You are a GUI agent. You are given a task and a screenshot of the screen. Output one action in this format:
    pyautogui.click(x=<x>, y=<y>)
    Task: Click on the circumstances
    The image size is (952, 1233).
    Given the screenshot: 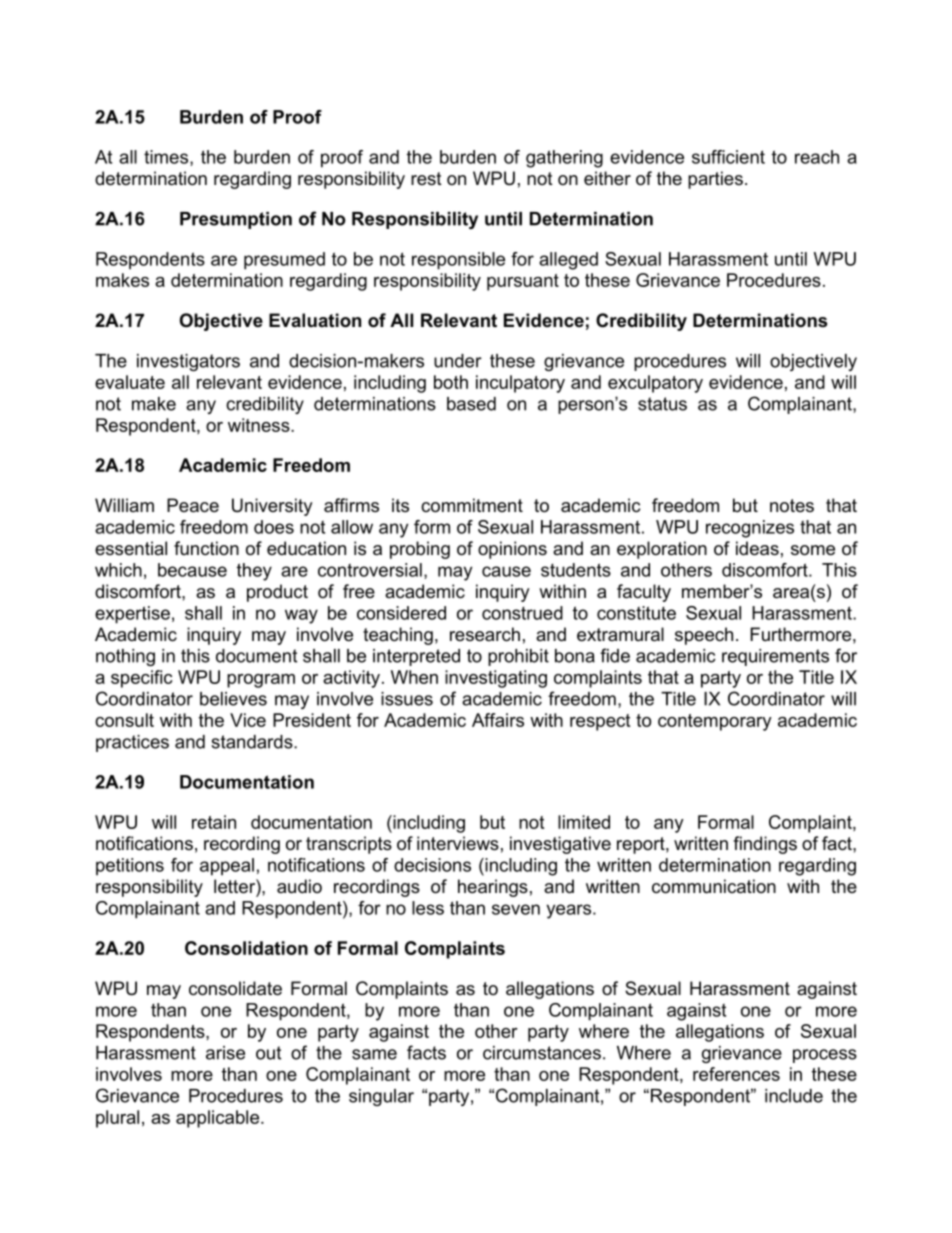 What is the action you would take?
    pyautogui.click(x=542, y=1053)
